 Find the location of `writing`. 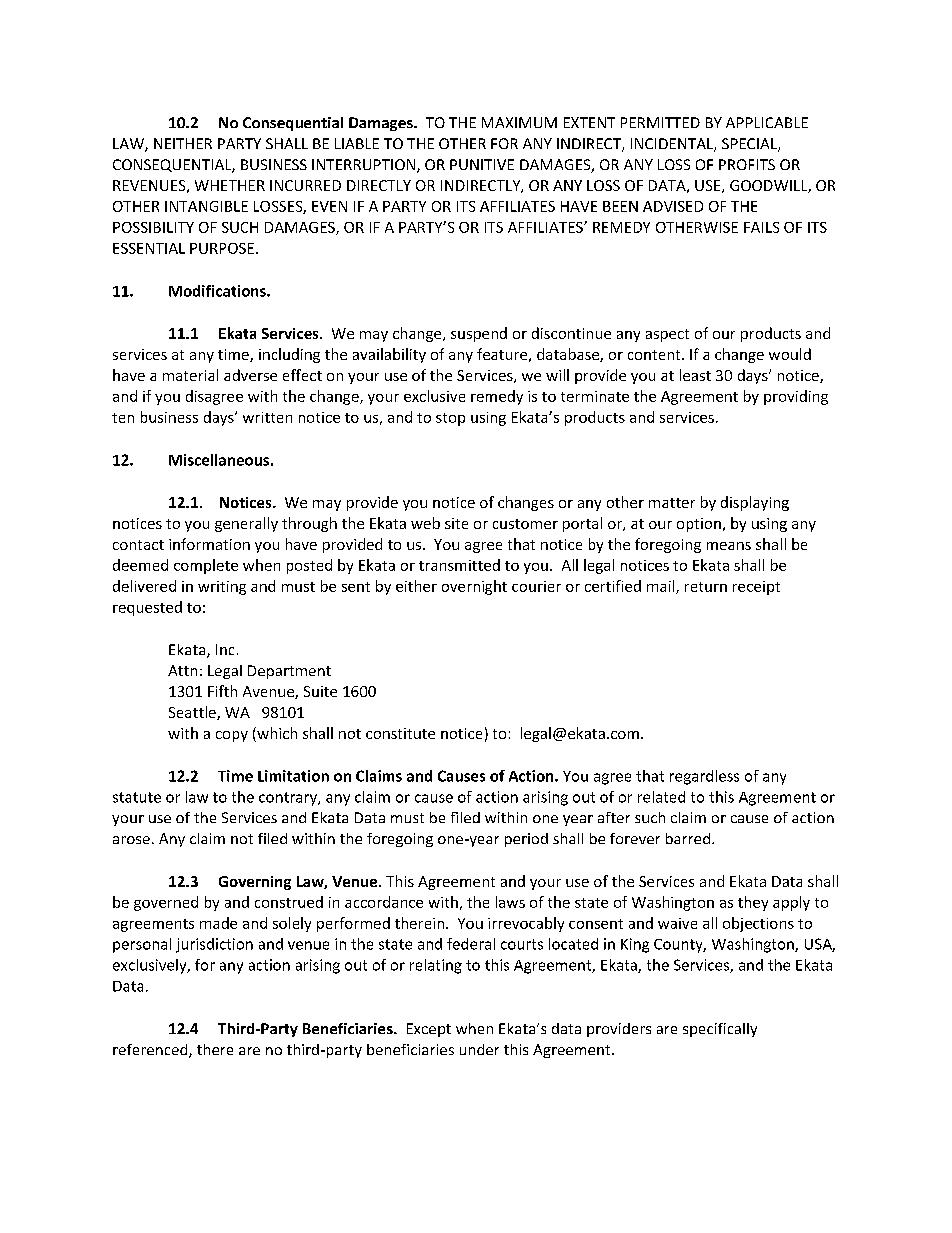

writing is located at coordinates (222, 588).
